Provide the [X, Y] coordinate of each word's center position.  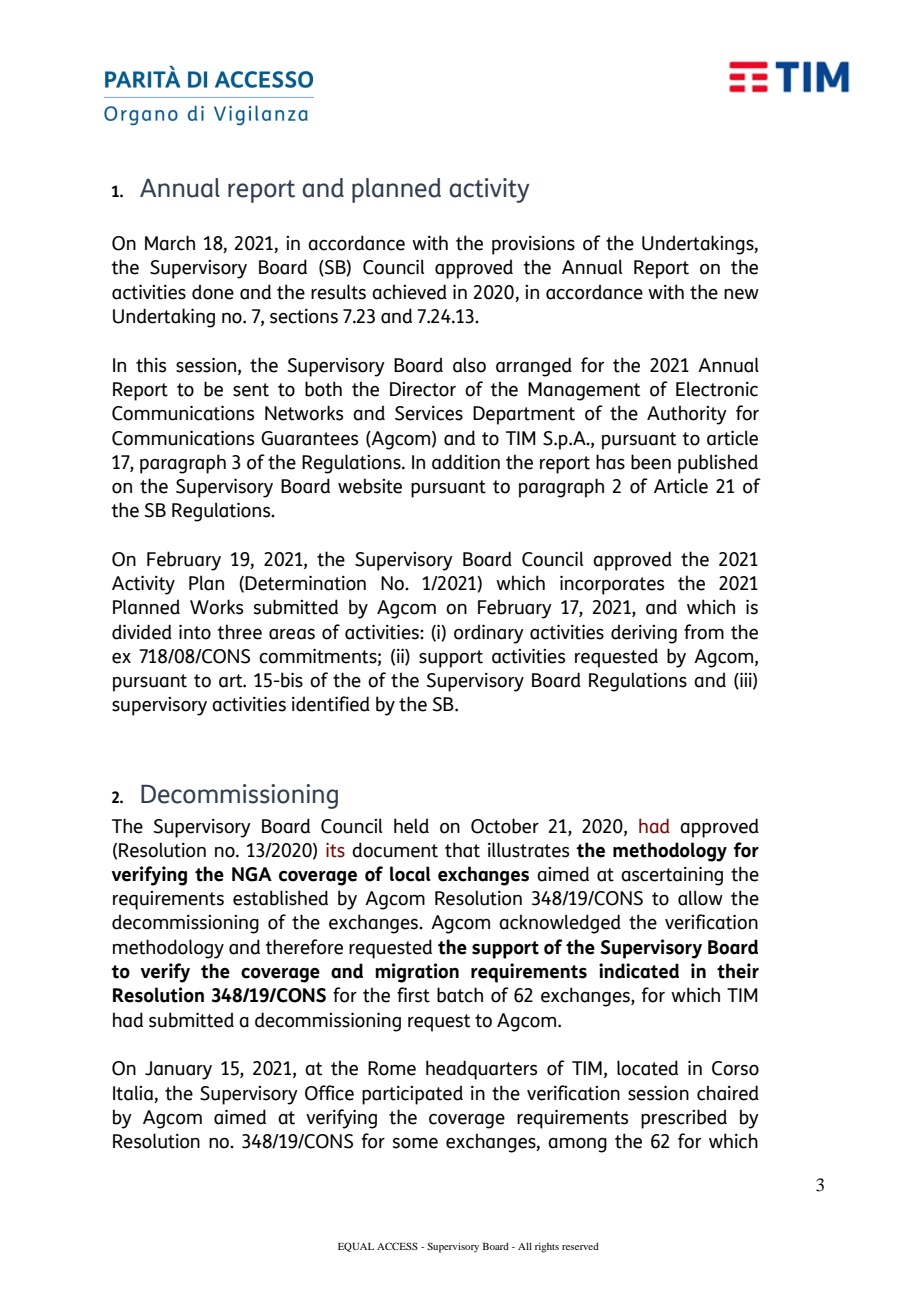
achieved [409, 292]
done [213, 292]
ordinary [489, 634]
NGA [252, 874]
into [195, 632]
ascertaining [672, 876]
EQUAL [356, 1247]
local [410, 874]
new [741, 294]
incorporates [612, 585]
